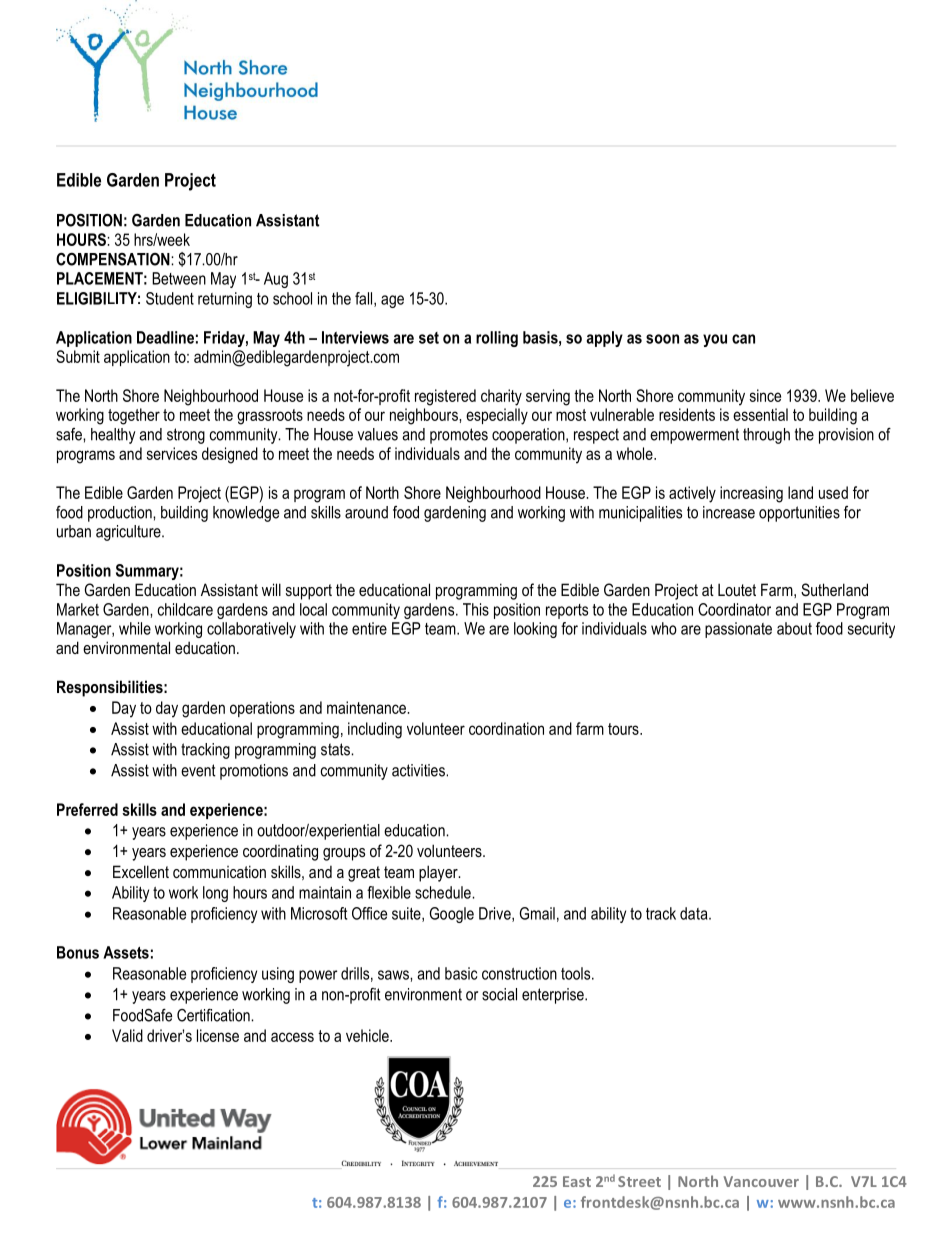  Describe the element at coordinates (506, 728) in the image. I see `coordination` at that location.
